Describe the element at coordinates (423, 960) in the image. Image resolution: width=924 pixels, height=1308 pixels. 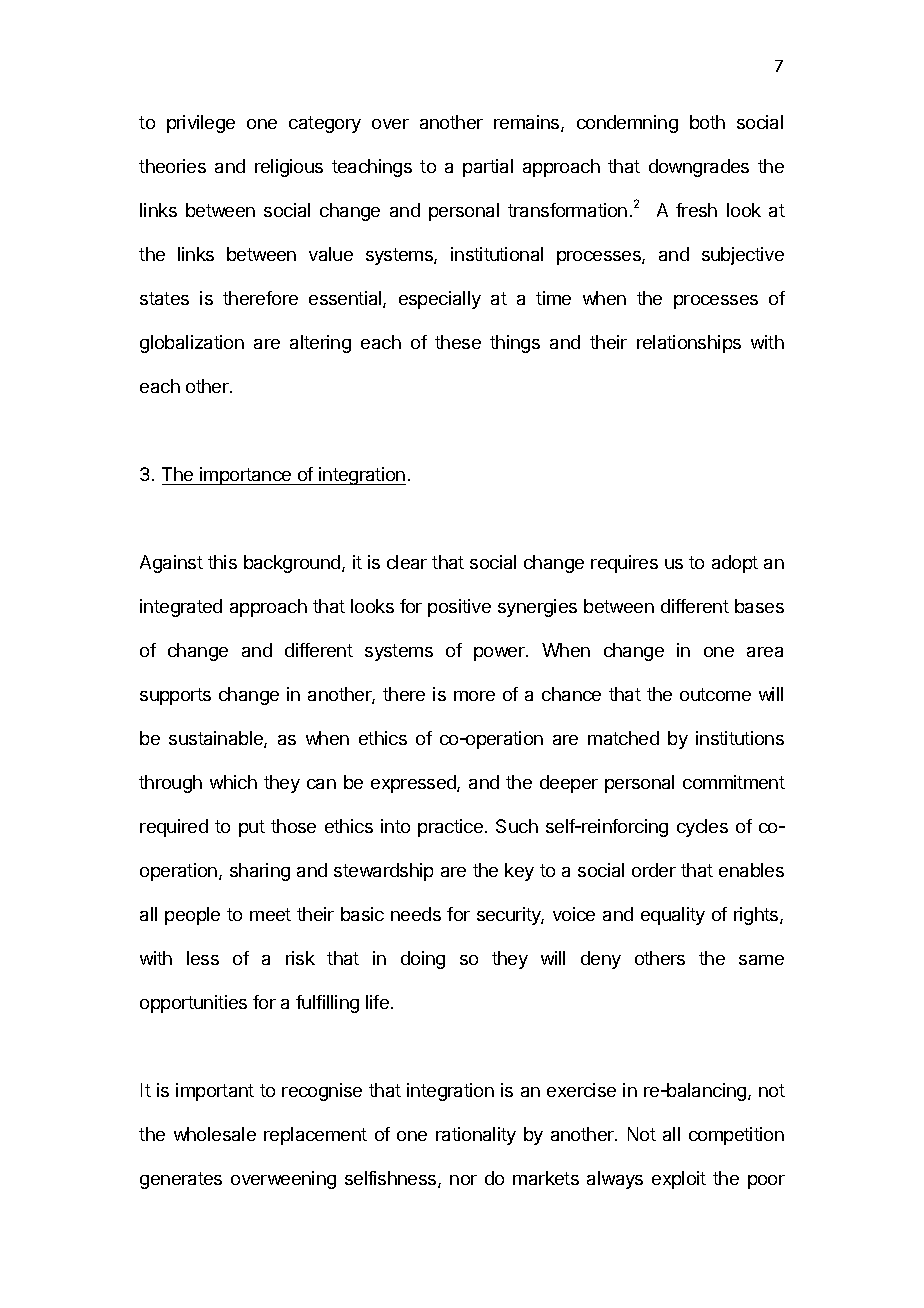
I see `doing` at that location.
